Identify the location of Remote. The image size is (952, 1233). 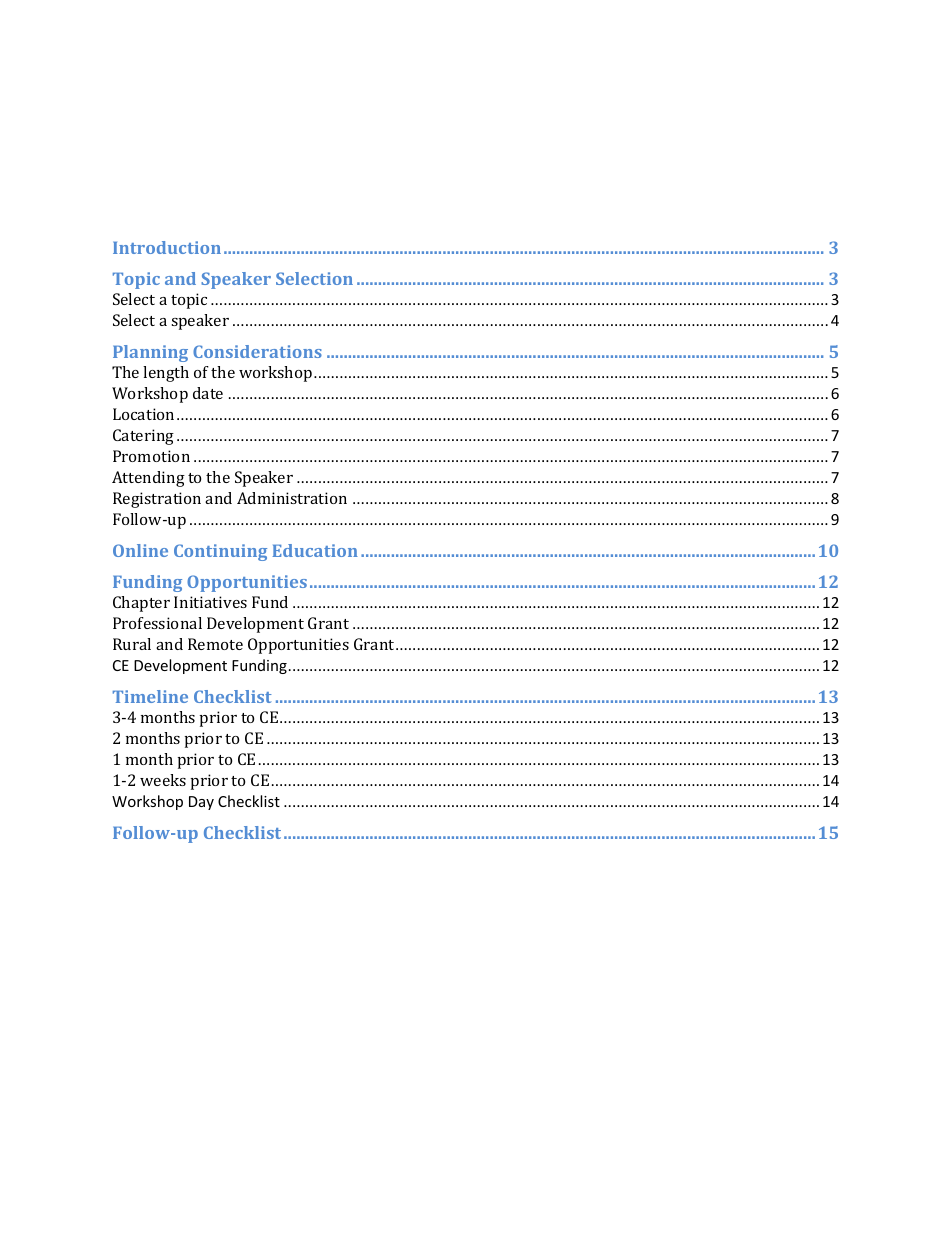
(215, 644).
